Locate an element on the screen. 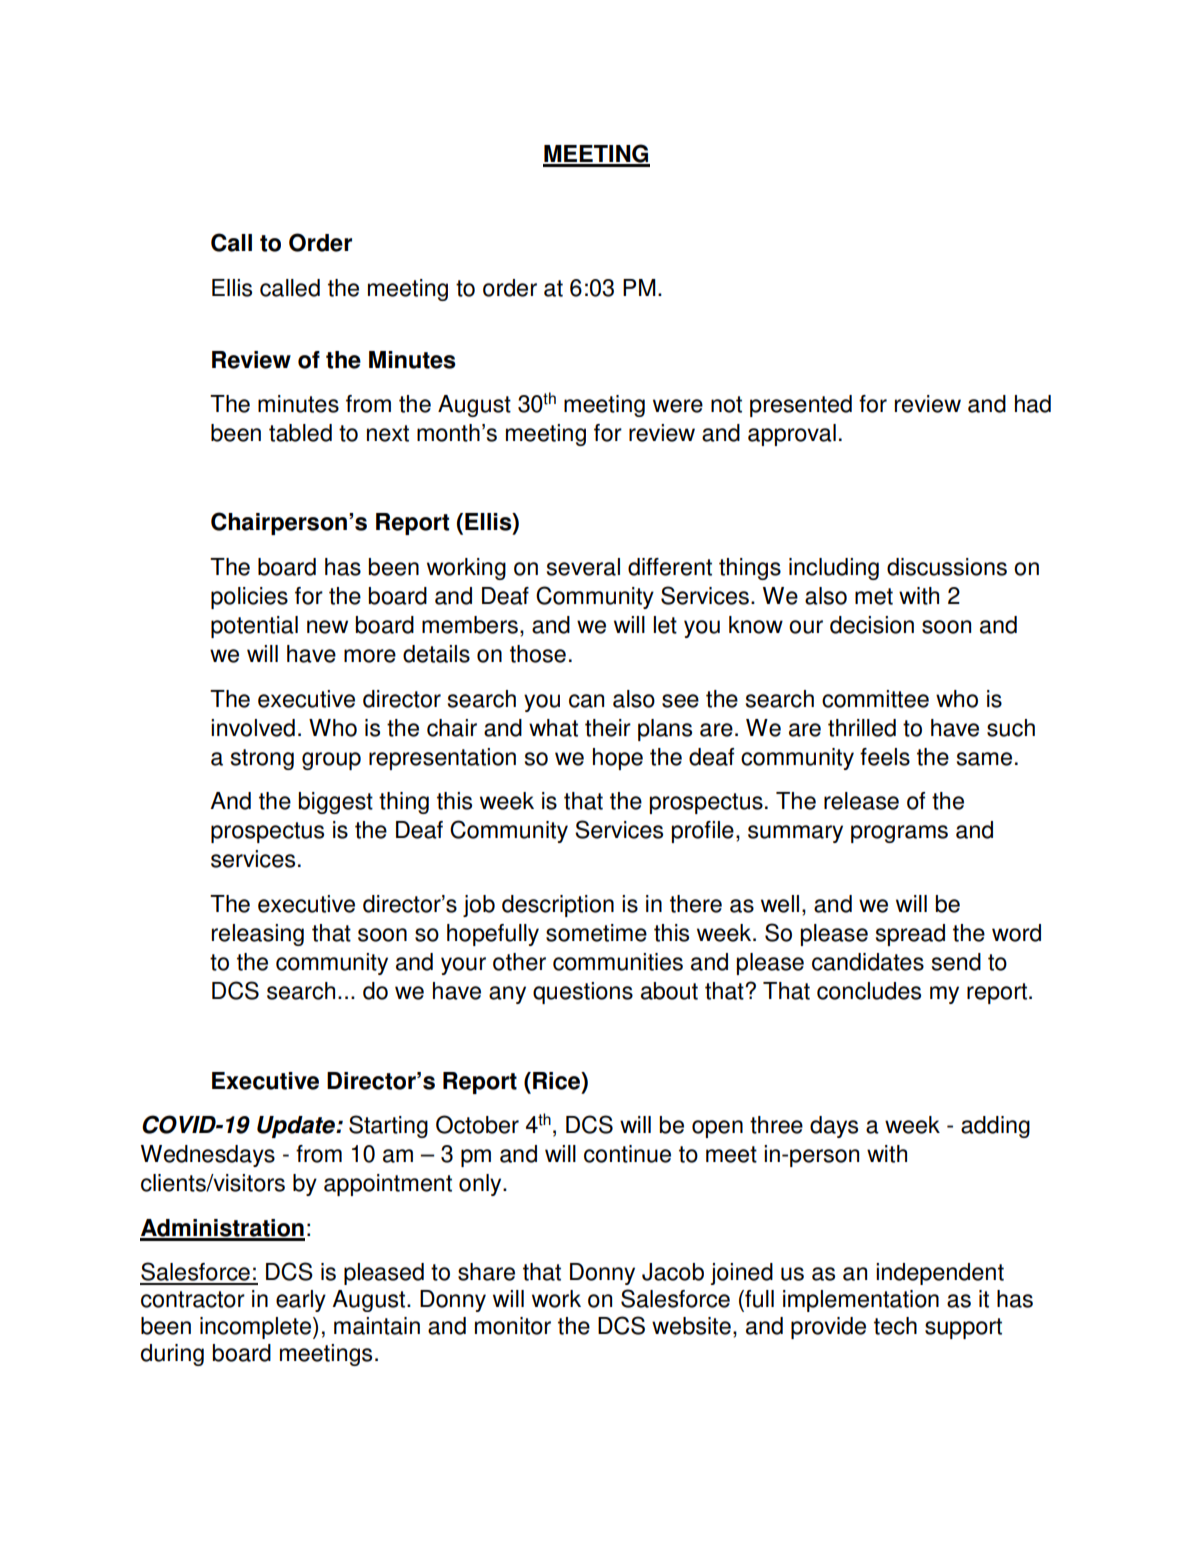 This screenshot has width=1193, height=1544. had is located at coordinates (1033, 404).
